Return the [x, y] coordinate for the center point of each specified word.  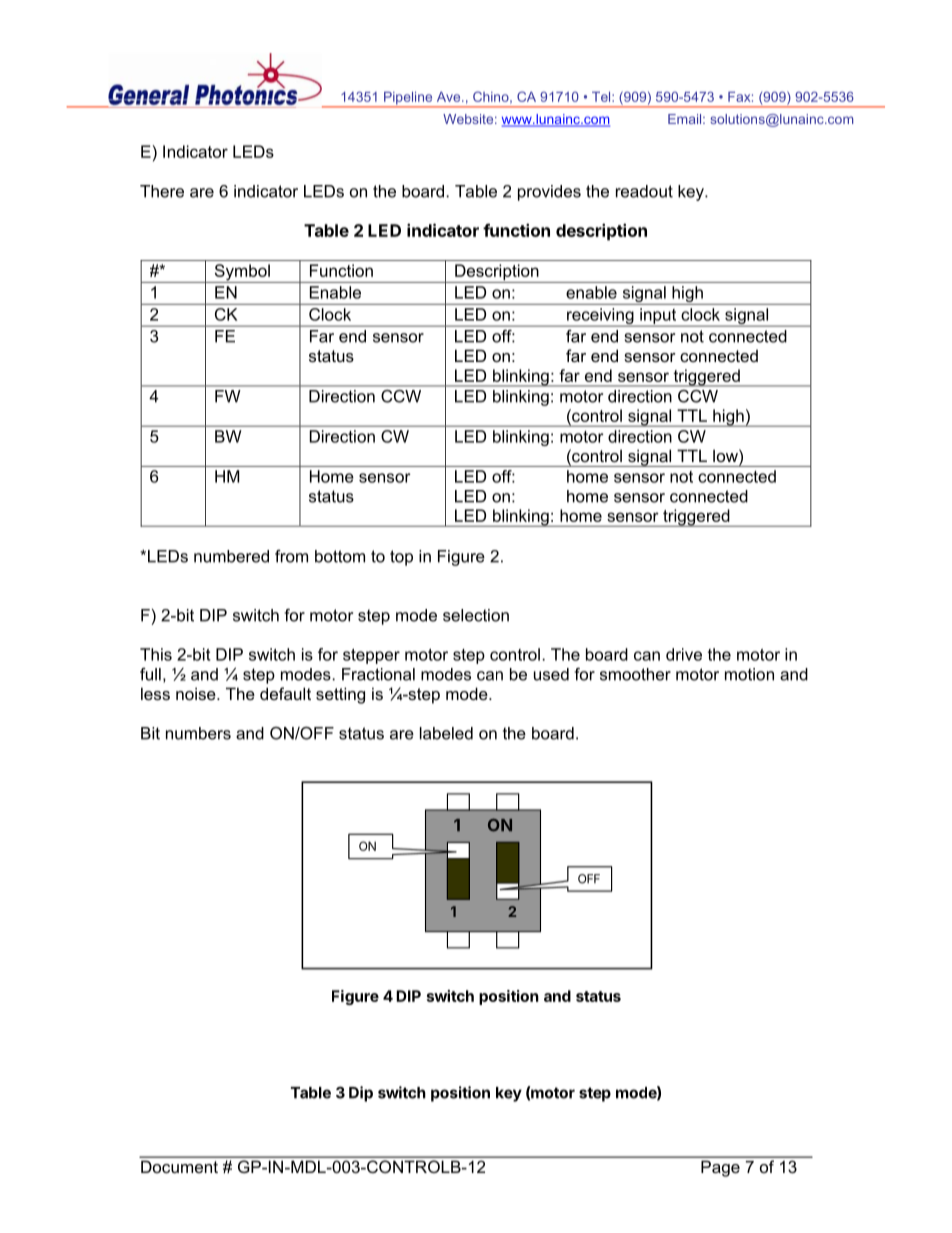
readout [644, 191]
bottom [340, 556]
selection [476, 615]
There [162, 191]
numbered [231, 556]
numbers [198, 733]
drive [684, 654]
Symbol [242, 273]
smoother [635, 674]
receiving [600, 317]
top [401, 558]
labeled [446, 733]
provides [549, 193]
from [291, 556]
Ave [450, 96]
